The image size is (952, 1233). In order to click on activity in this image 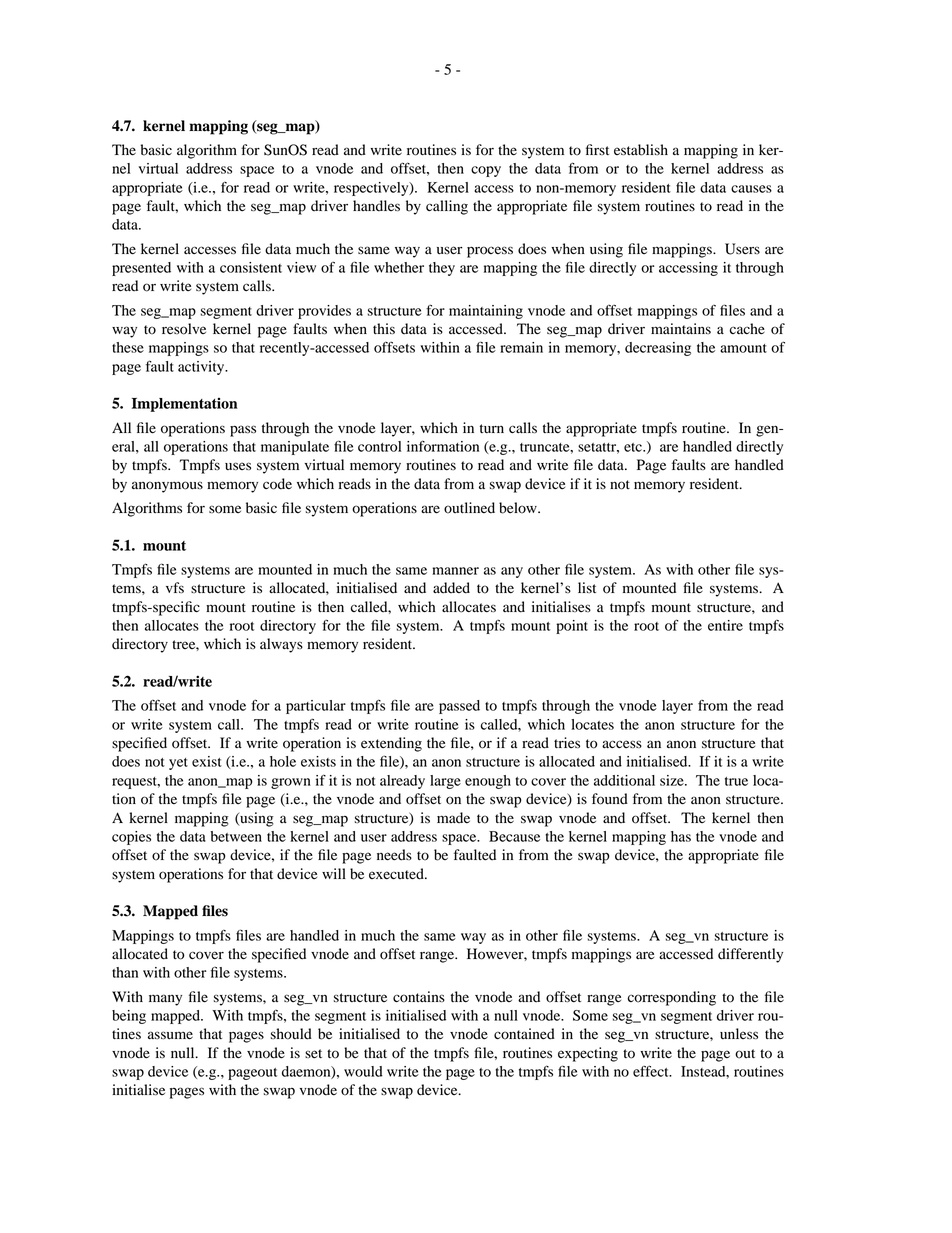, I will do `click(202, 368)`.
